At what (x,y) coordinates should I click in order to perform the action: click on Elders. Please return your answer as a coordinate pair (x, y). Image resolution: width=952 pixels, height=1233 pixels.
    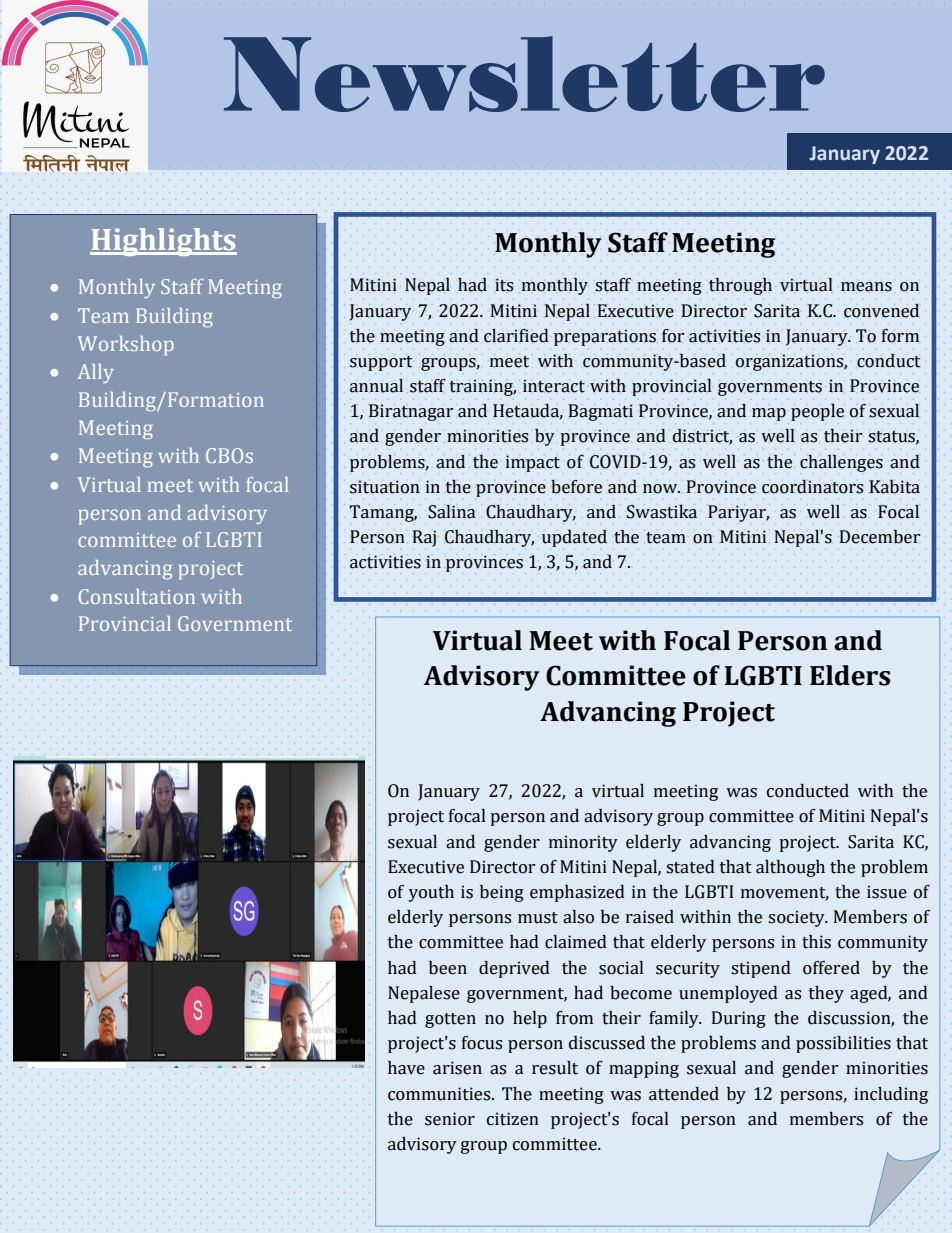
    Looking at the image, I should click on (850, 675).
